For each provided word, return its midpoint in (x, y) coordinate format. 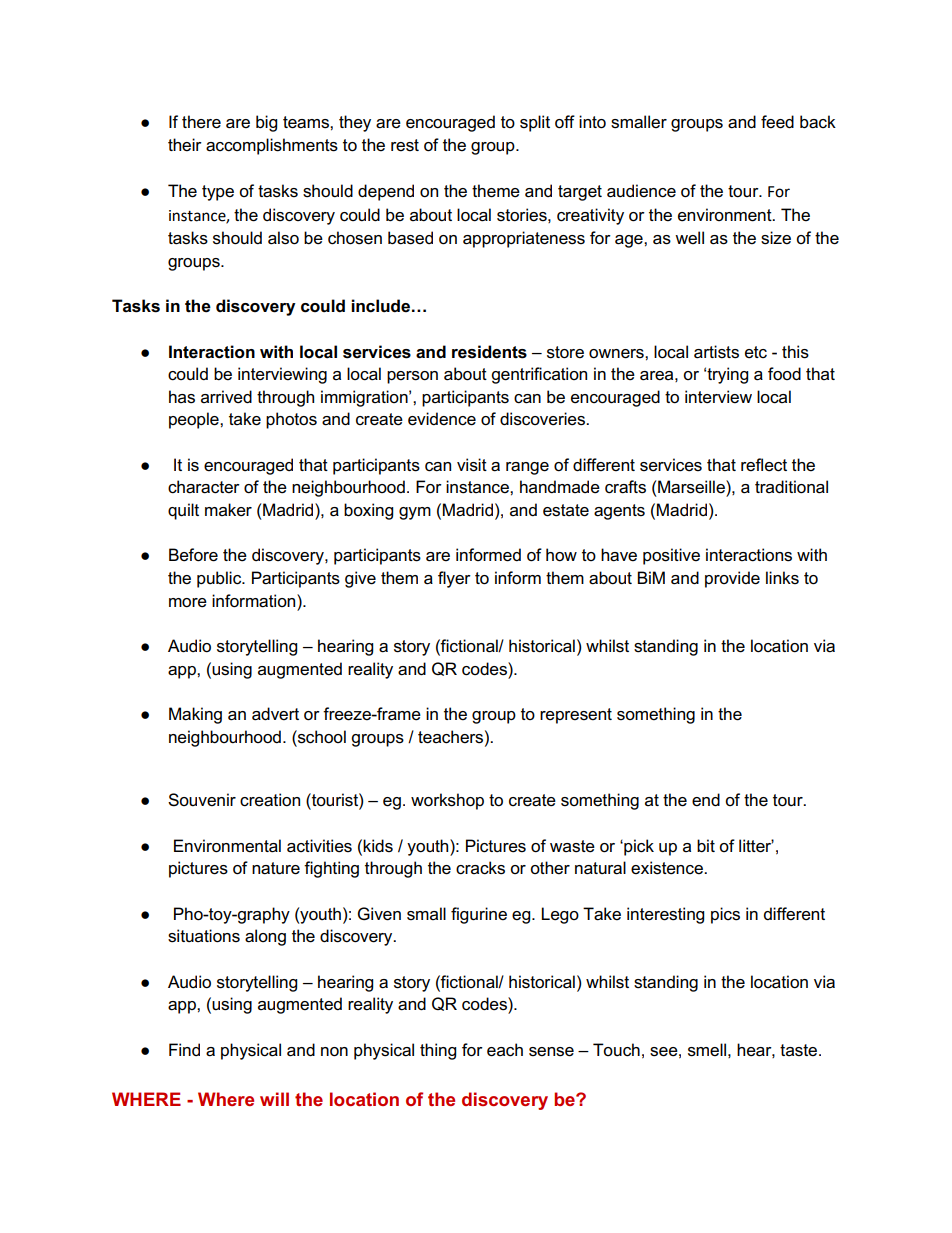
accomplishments (272, 146)
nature (276, 868)
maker (228, 510)
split (535, 123)
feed (777, 122)
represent (576, 716)
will (274, 1099)
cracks (480, 868)
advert (275, 714)
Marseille (692, 487)
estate (566, 510)
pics (725, 915)
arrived (226, 397)
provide (732, 579)
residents (489, 352)
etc (756, 352)
